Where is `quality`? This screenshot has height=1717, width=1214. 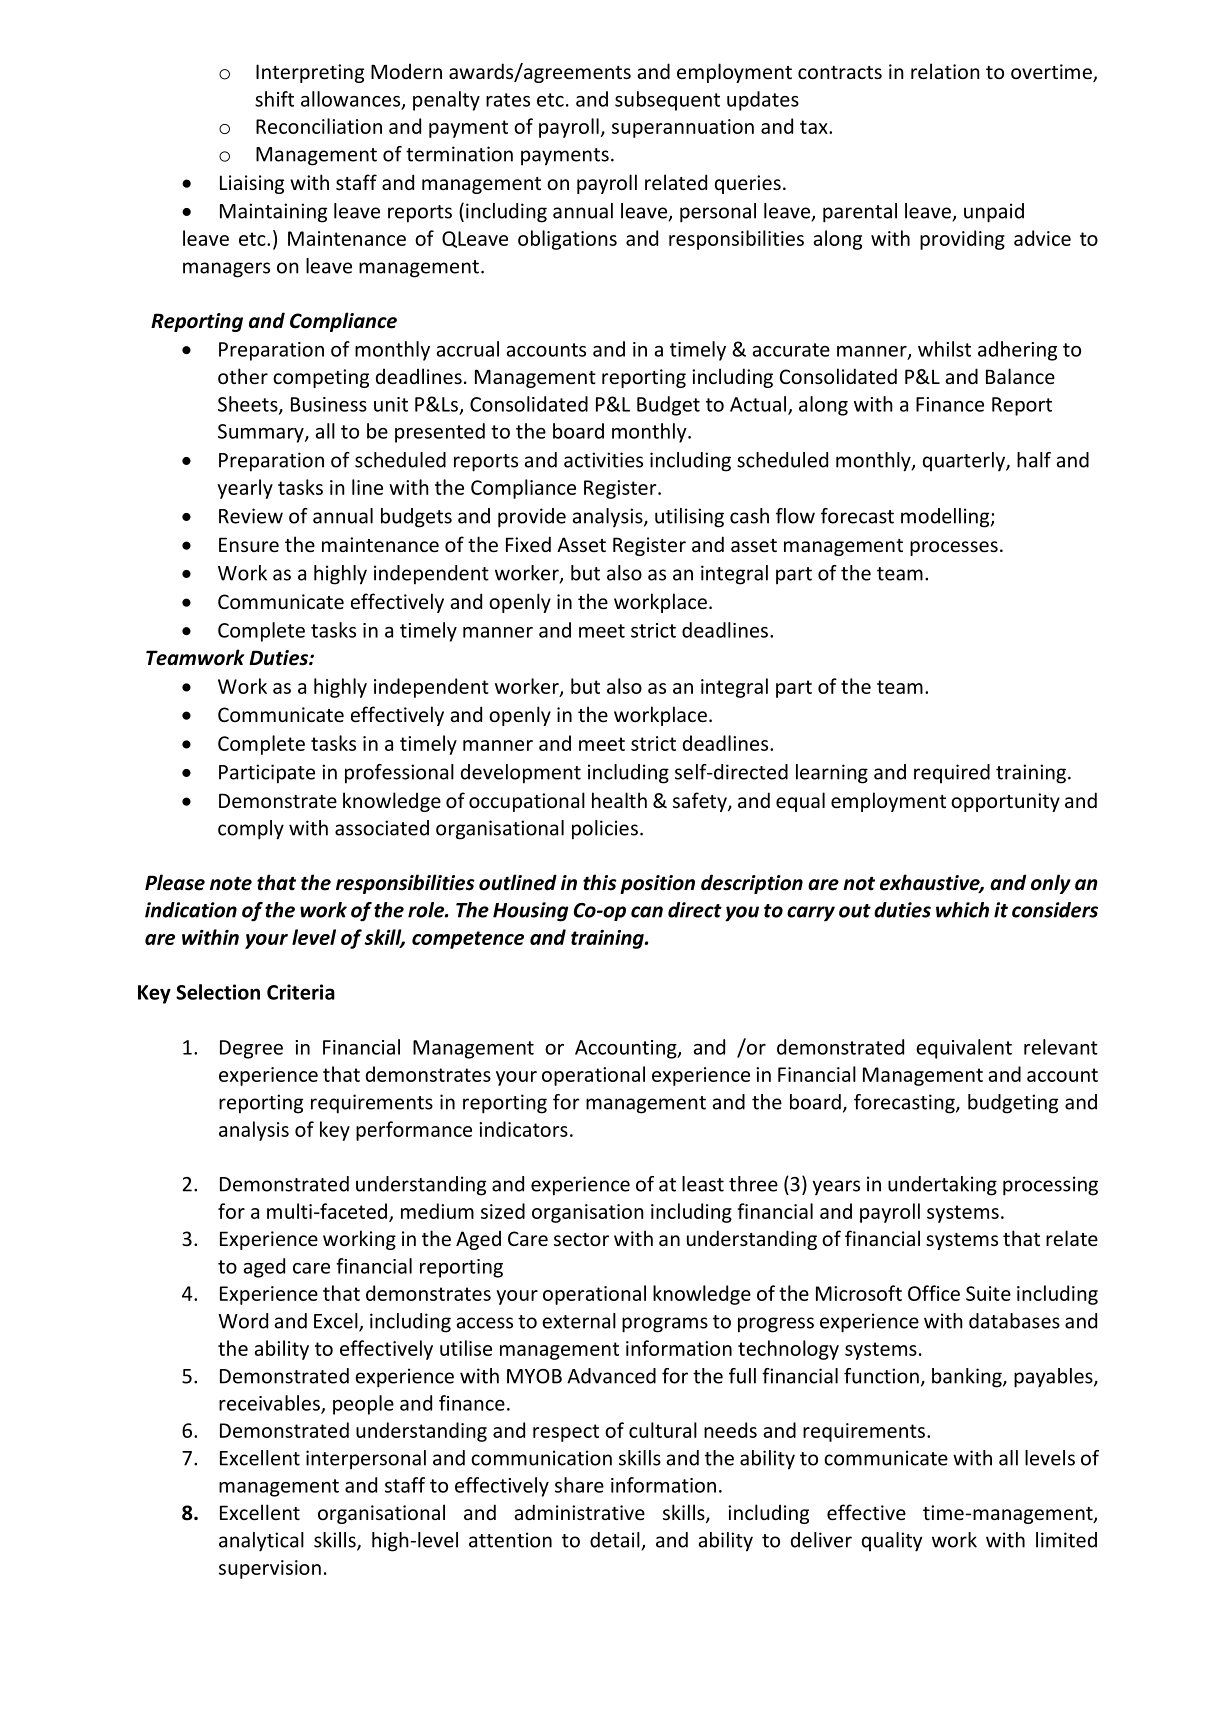
quality is located at coordinates (892, 1542).
